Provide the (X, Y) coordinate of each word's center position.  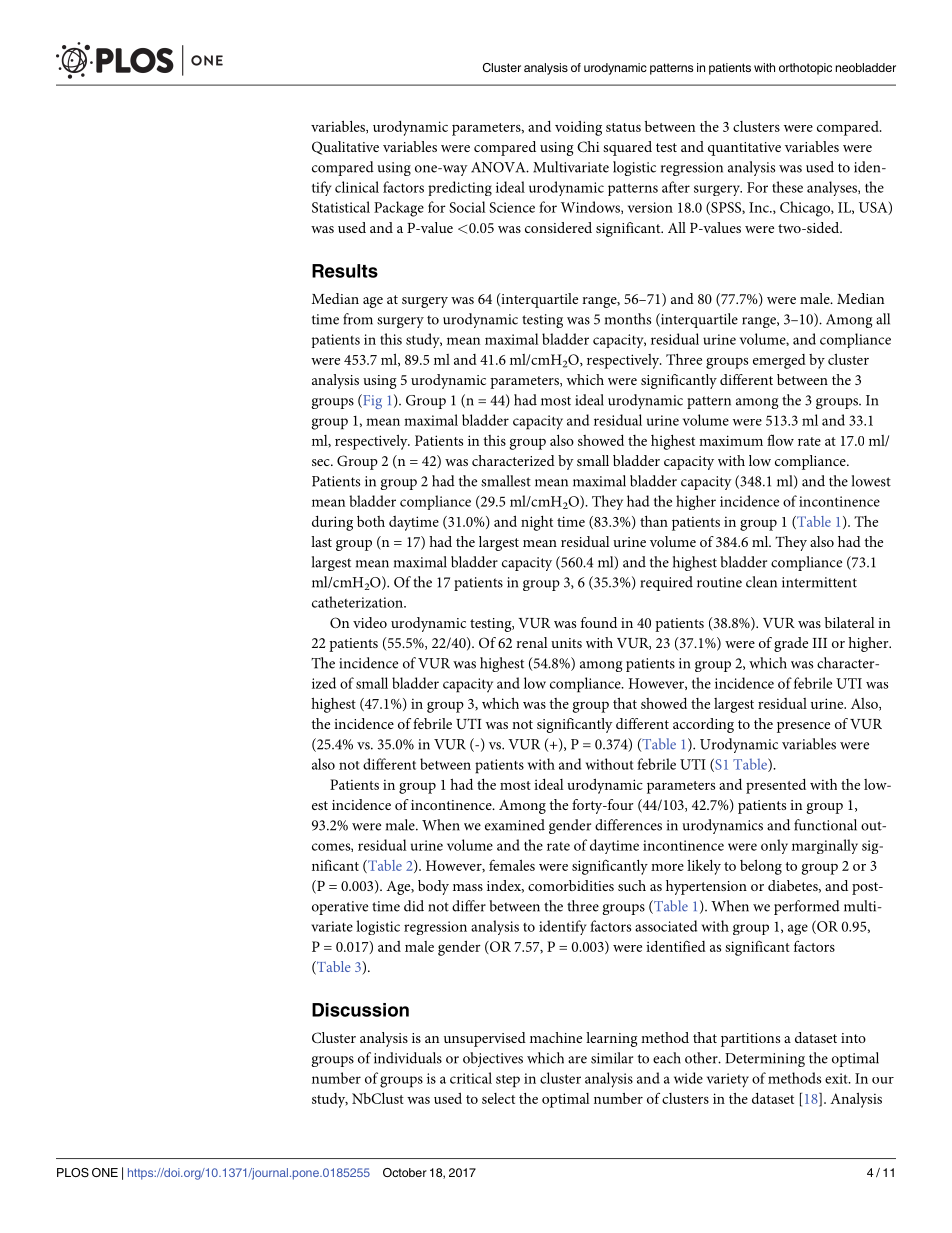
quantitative (744, 149)
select (498, 1098)
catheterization (358, 602)
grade (791, 644)
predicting (460, 188)
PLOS (73, 1172)
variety (728, 1080)
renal (532, 642)
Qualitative (345, 148)
